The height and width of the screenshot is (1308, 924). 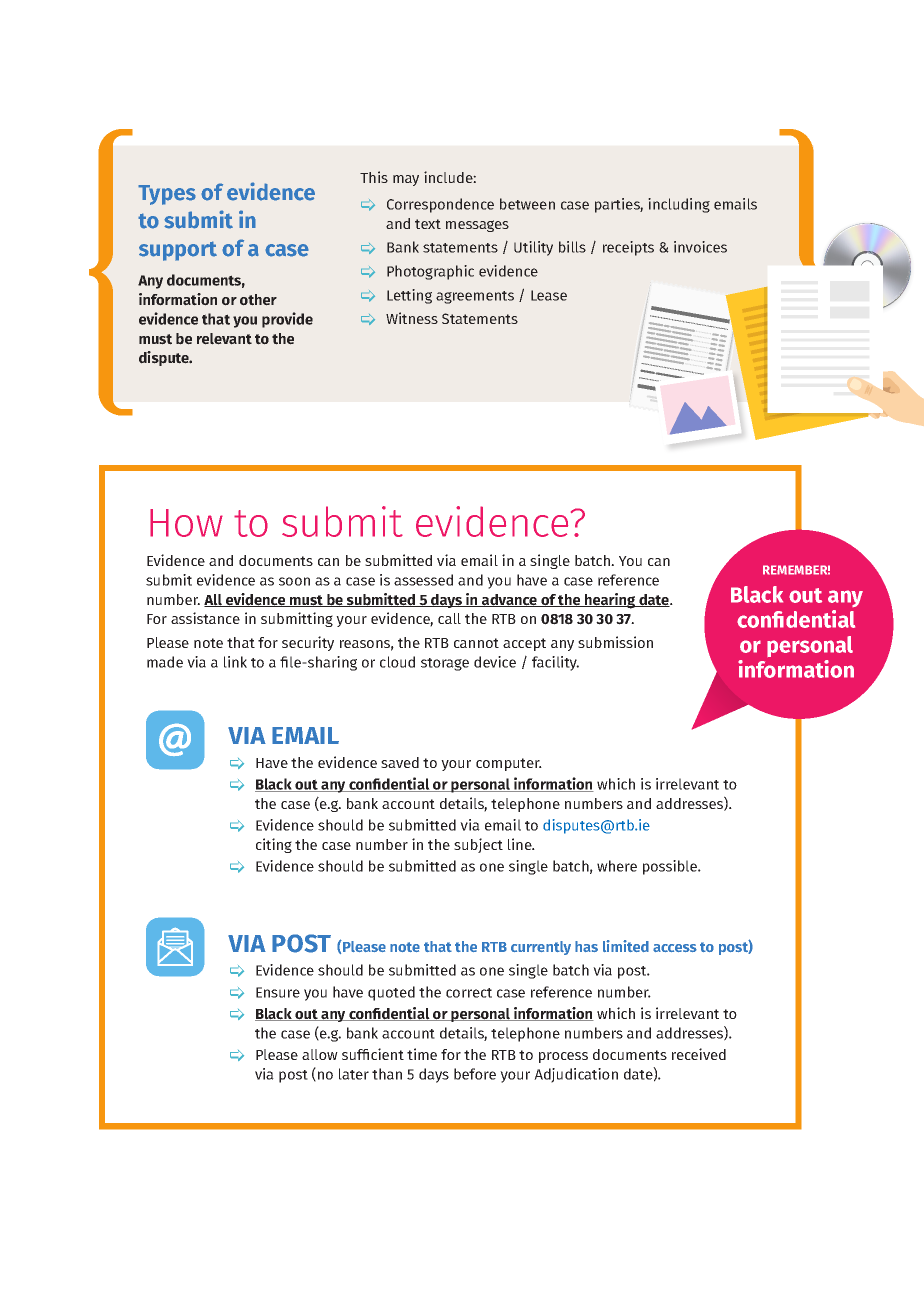 I want to click on Types, so click(x=167, y=195).
